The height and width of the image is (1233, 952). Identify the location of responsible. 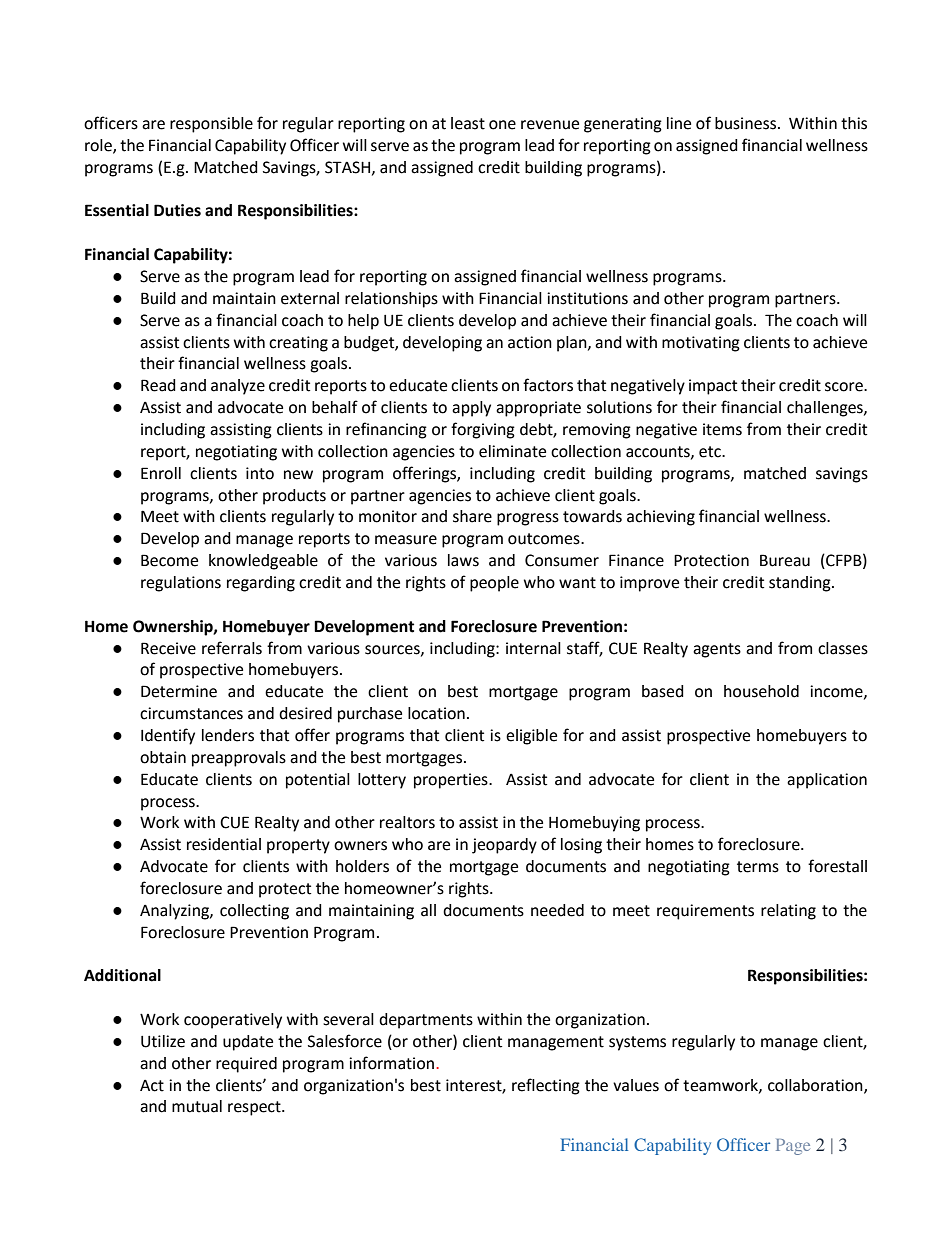
(211, 125).
